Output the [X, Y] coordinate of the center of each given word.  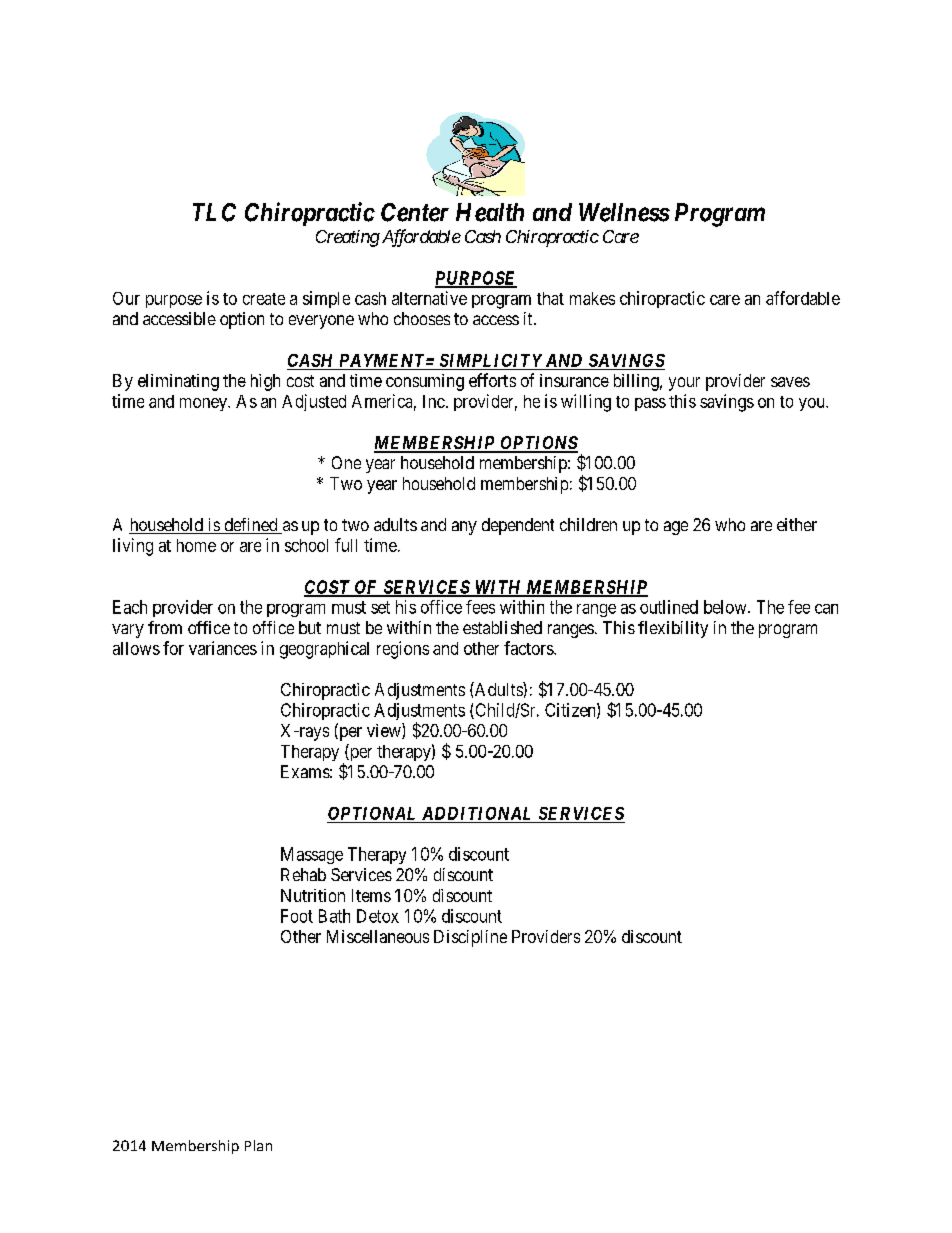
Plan [258, 1145]
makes [592, 298]
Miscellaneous [378, 936]
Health [490, 212]
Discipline [470, 938]
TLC [214, 212]
